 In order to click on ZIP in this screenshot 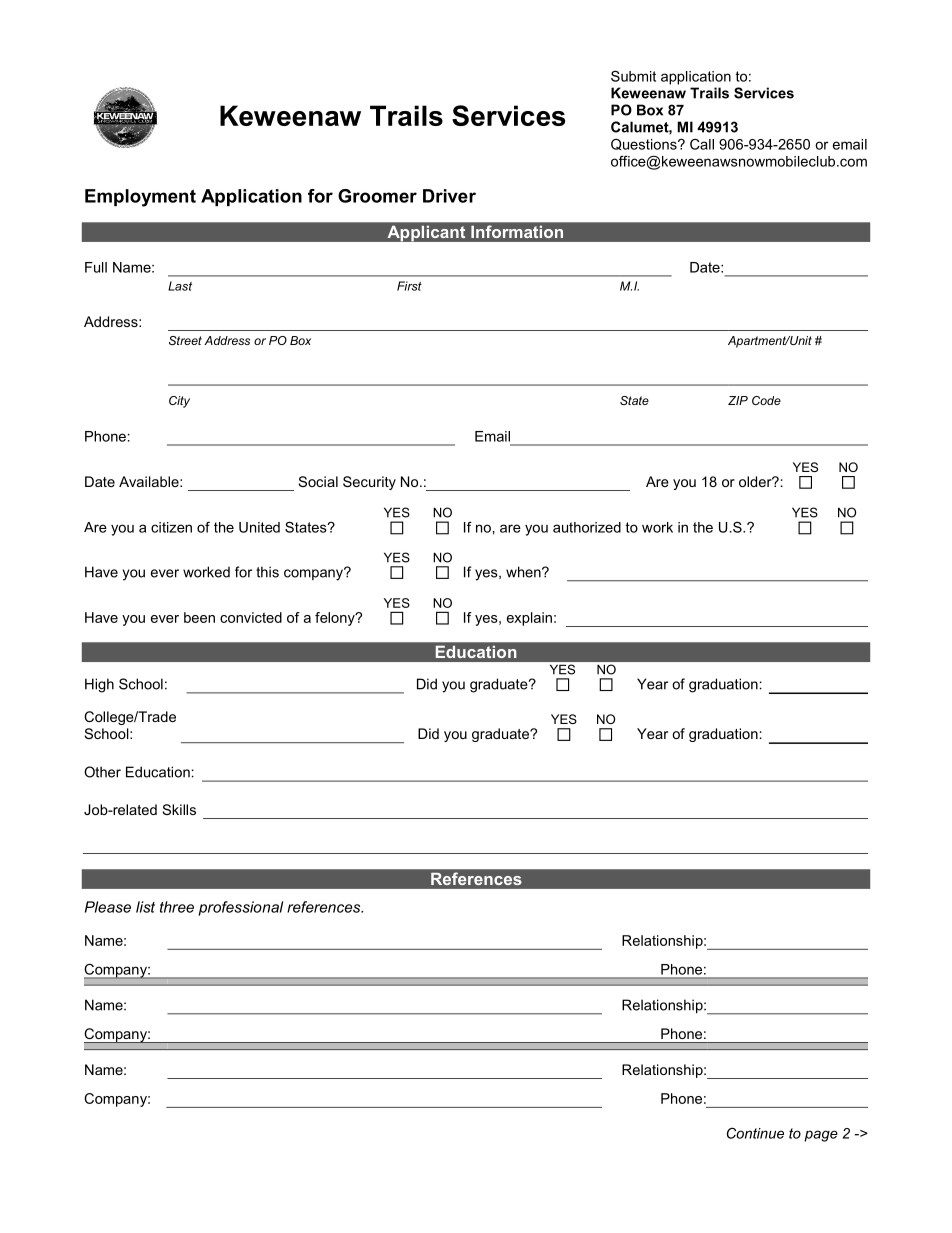, I will do `click(738, 400)`.
